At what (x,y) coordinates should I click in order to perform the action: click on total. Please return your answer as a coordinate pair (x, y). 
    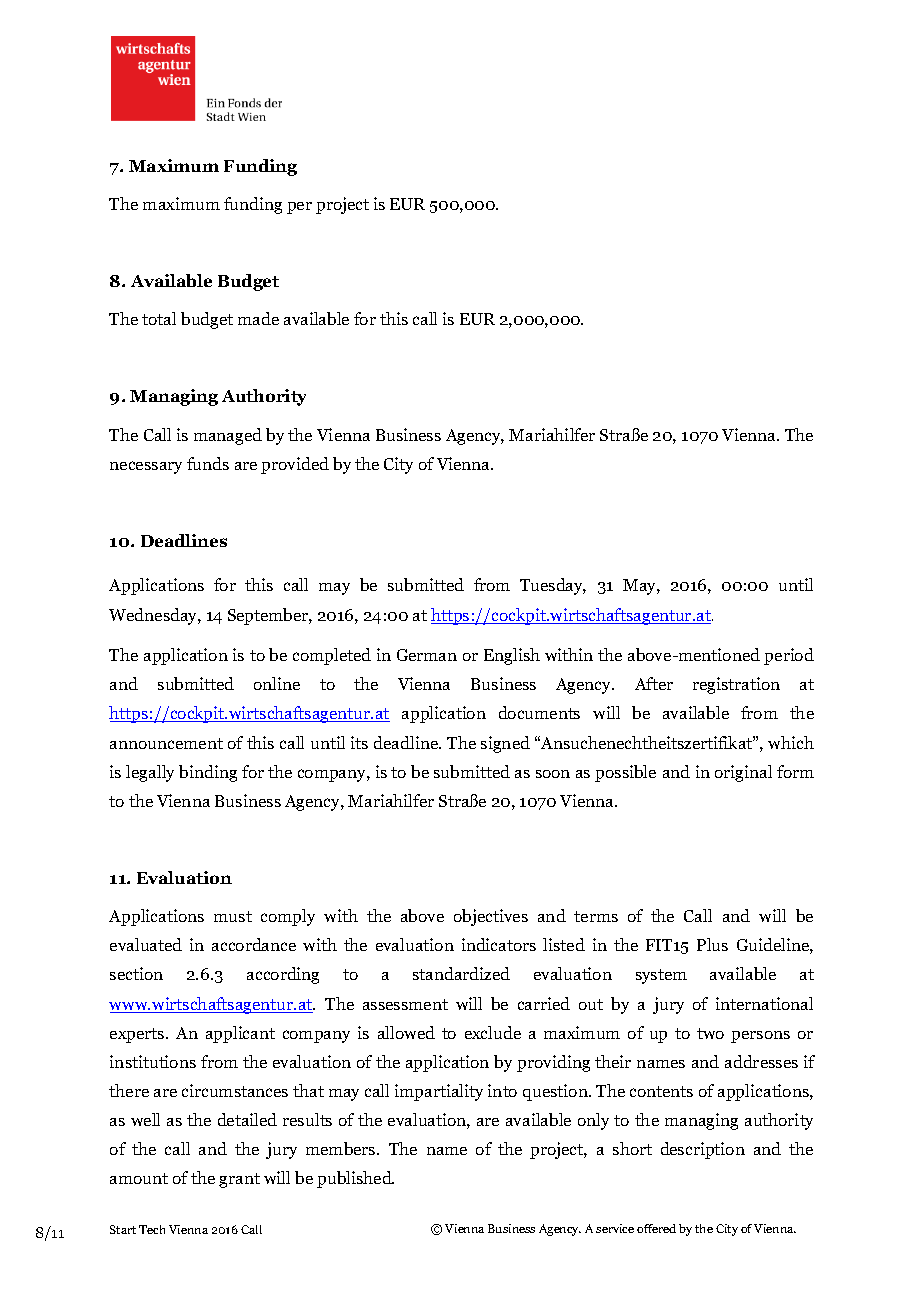
    Looking at the image, I should click on (159, 318).
